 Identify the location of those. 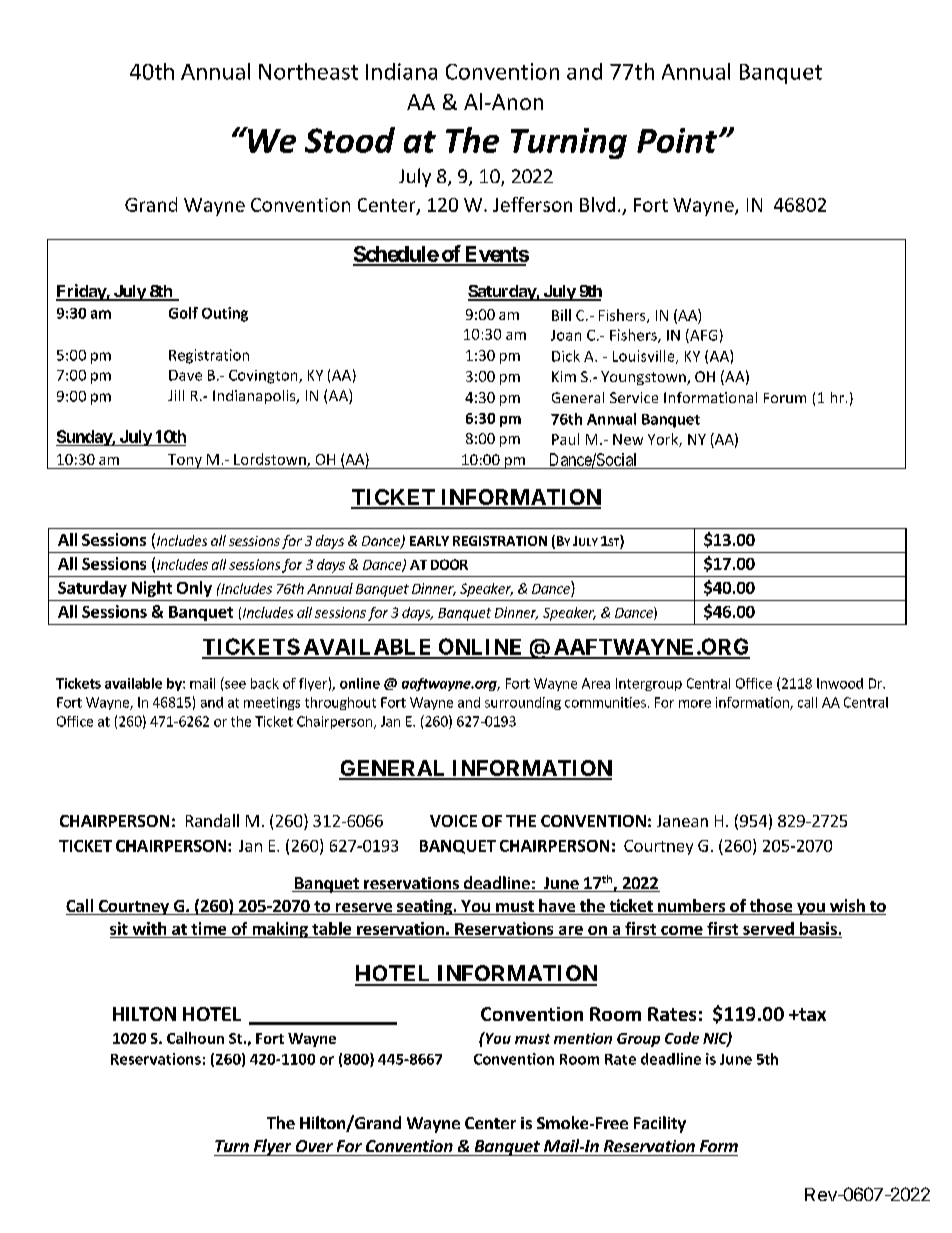
(771, 907).
